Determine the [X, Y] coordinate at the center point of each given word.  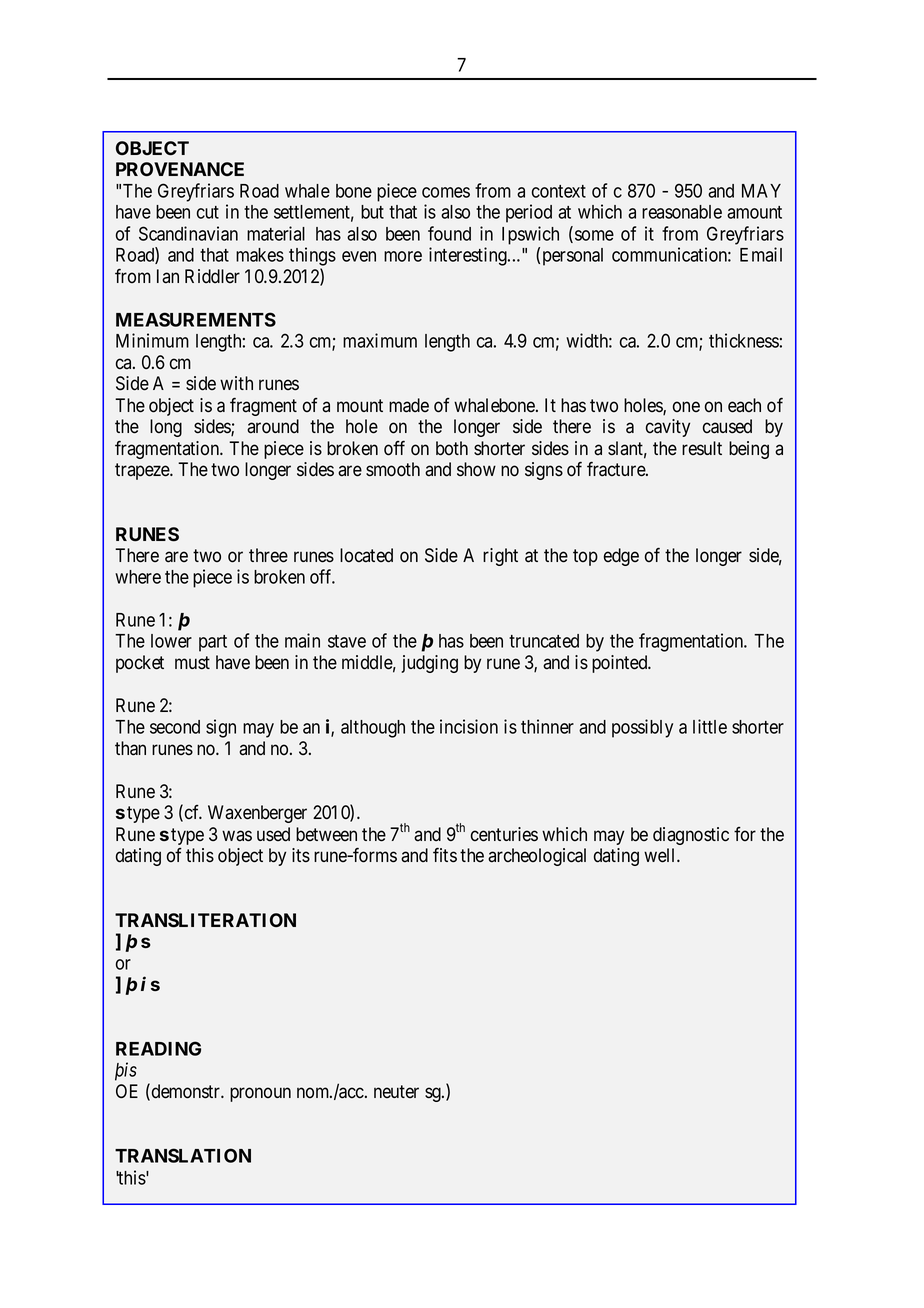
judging [429, 664]
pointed [621, 664]
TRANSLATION [183, 1155]
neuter [396, 1091]
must [192, 663]
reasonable [682, 212]
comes [446, 192]
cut [208, 212]
